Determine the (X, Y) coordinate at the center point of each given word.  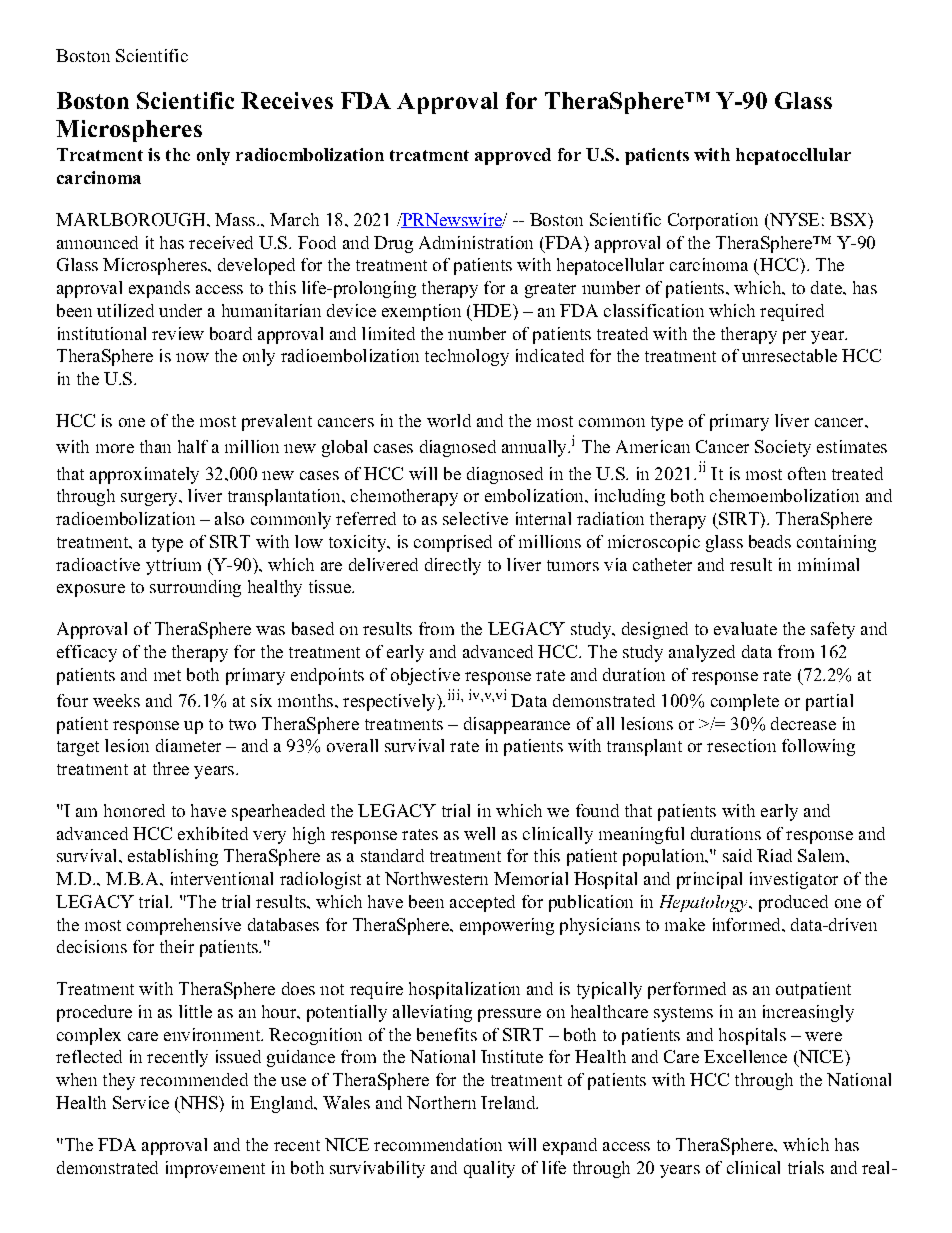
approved (513, 156)
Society (783, 448)
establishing (173, 857)
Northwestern (436, 878)
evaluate (745, 628)
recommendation (438, 1144)
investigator (794, 880)
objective (425, 676)
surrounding (195, 588)
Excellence (745, 1056)
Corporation (713, 221)
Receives (287, 100)
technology (467, 357)
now (192, 357)
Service (141, 1102)
